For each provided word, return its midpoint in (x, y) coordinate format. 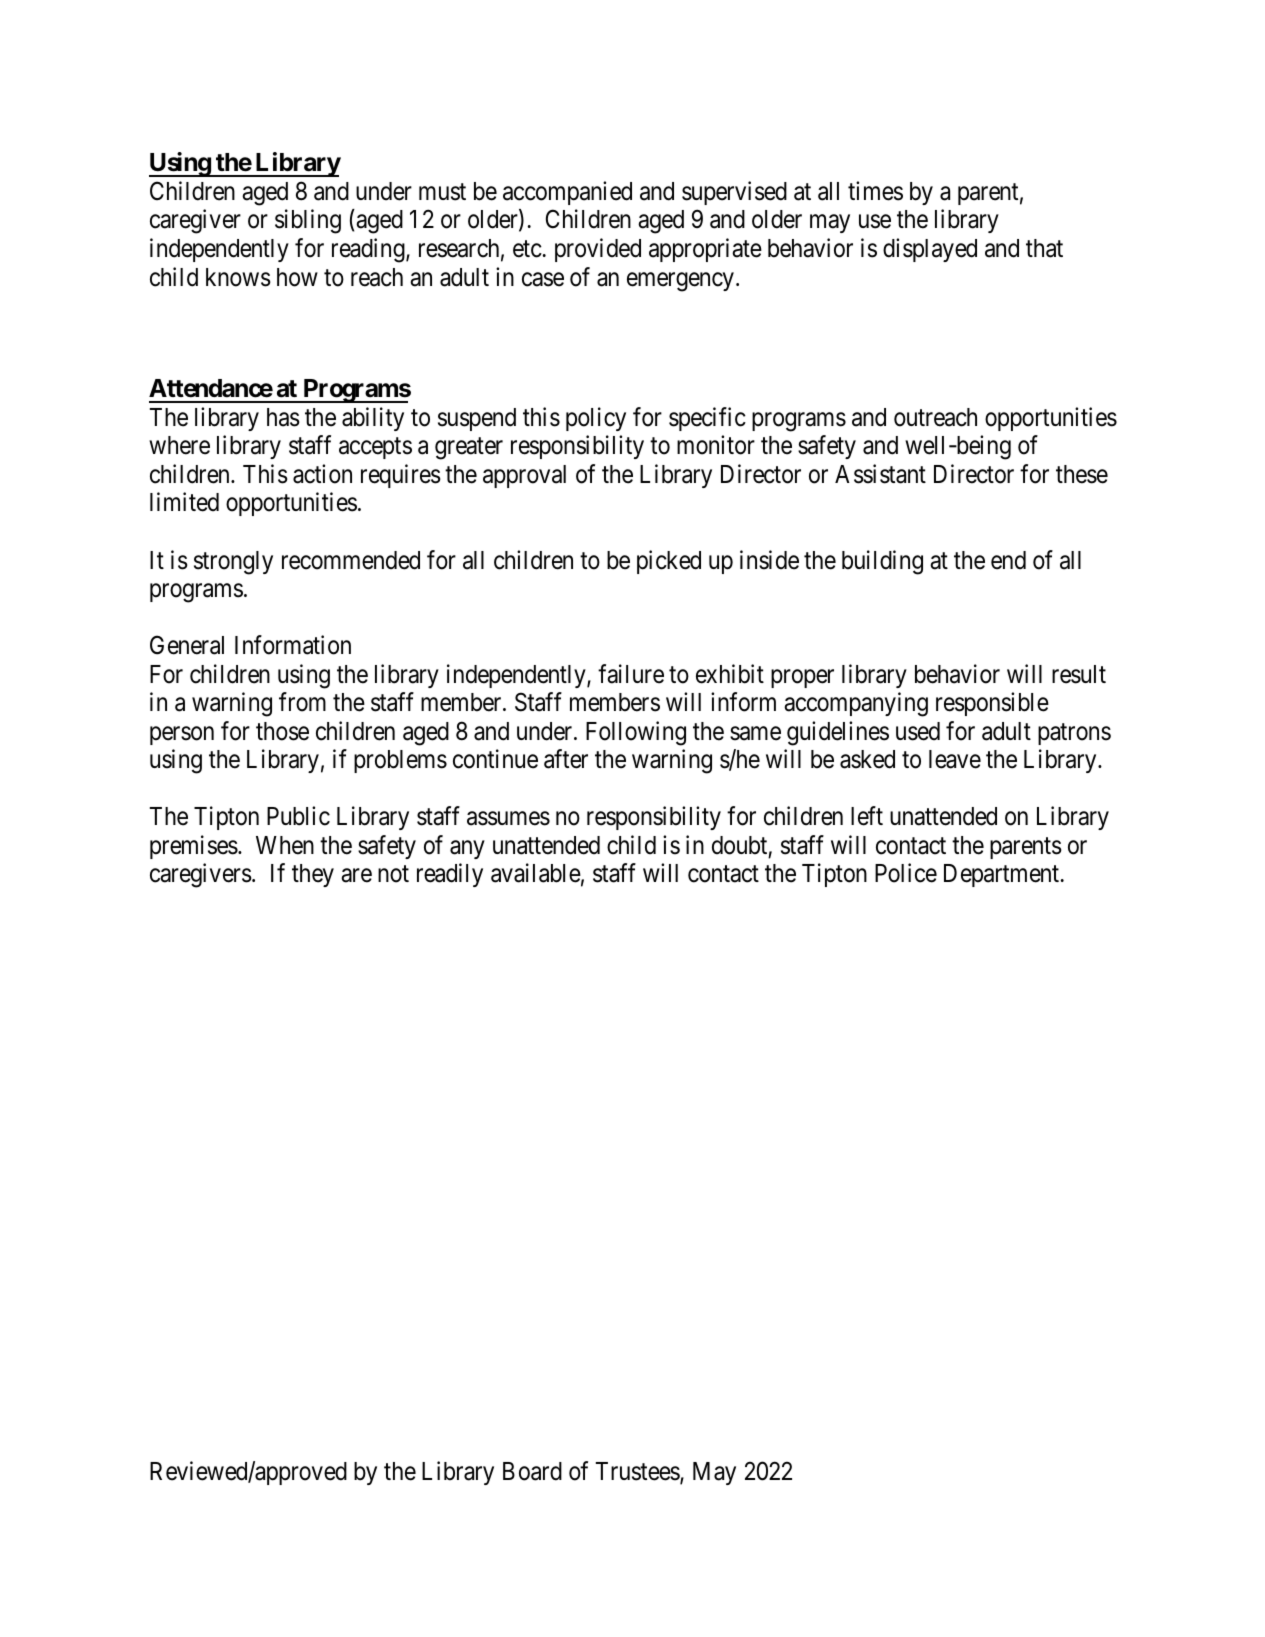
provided (598, 250)
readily (450, 875)
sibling (308, 222)
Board (532, 1471)
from (302, 702)
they (313, 875)
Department (1001, 875)
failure (631, 674)
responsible (992, 704)
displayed (930, 250)
